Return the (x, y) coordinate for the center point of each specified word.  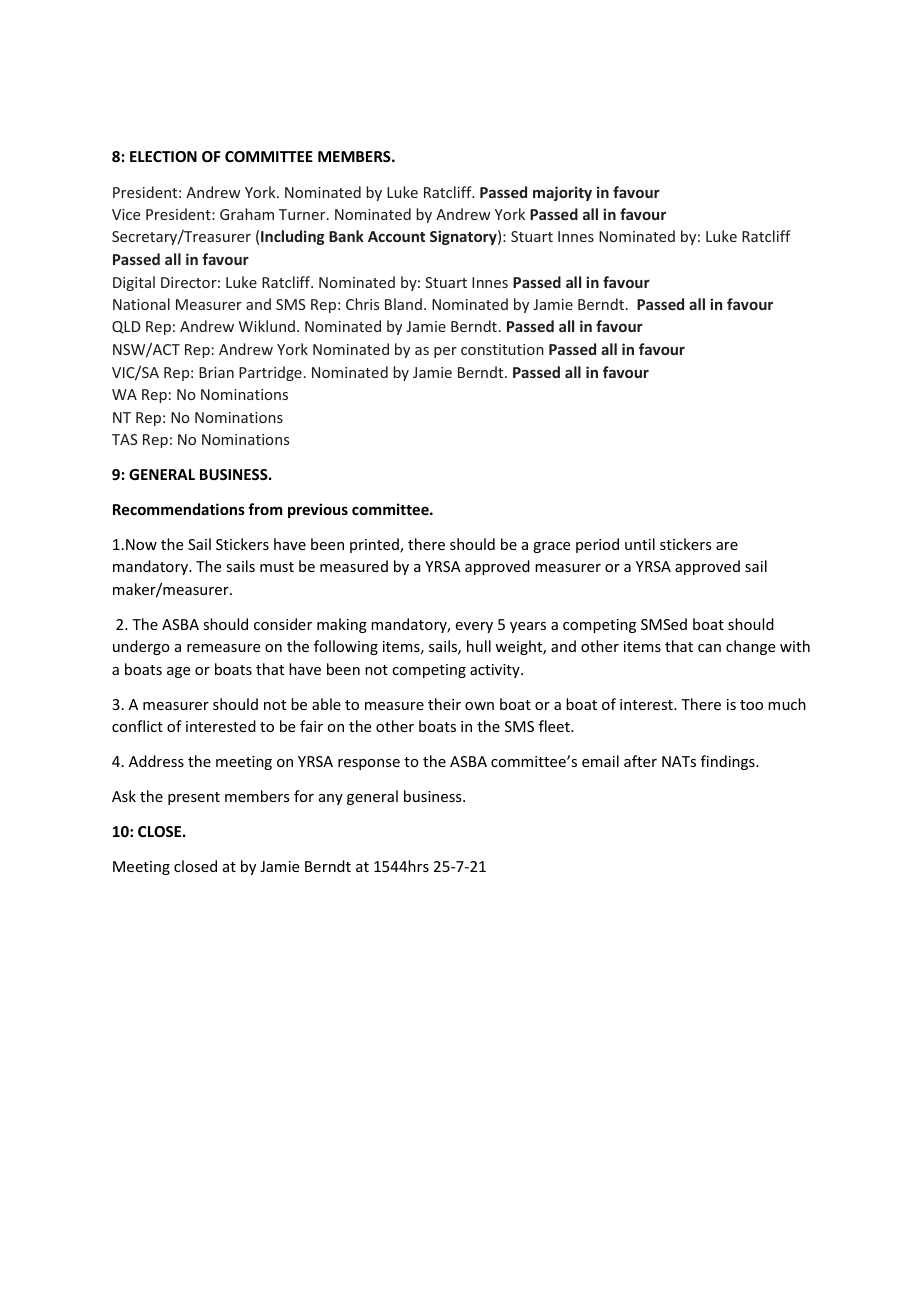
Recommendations (179, 509)
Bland (403, 304)
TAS (124, 439)
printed (375, 545)
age (178, 672)
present (194, 798)
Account (396, 236)
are (727, 546)
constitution (502, 349)
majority (562, 193)
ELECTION (163, 156)
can (709, 648)
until (640, 544)
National (141, 304)
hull (479, 646)
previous (318, 510)
